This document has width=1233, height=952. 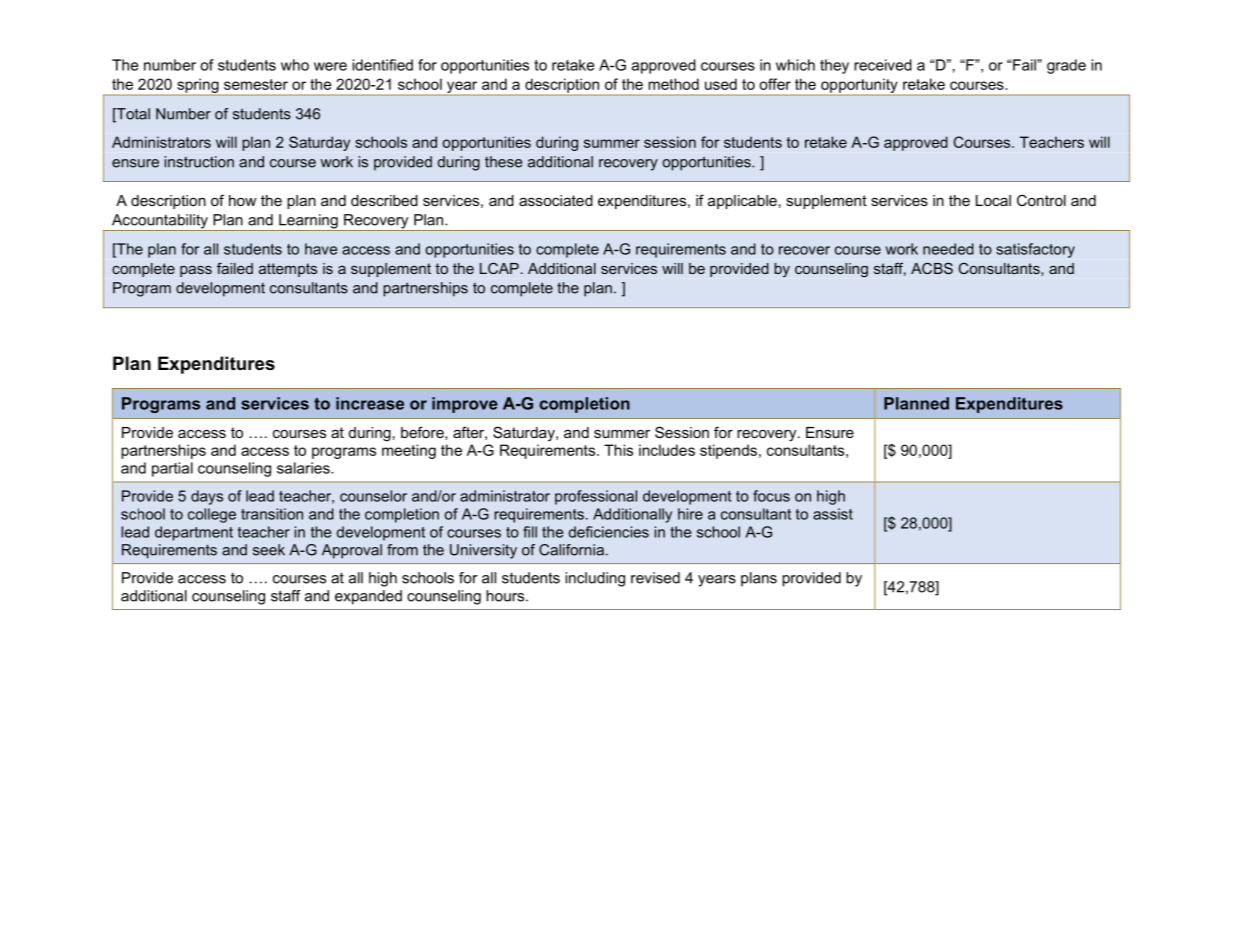 I want to click on method, so click(x=673, y=84).
